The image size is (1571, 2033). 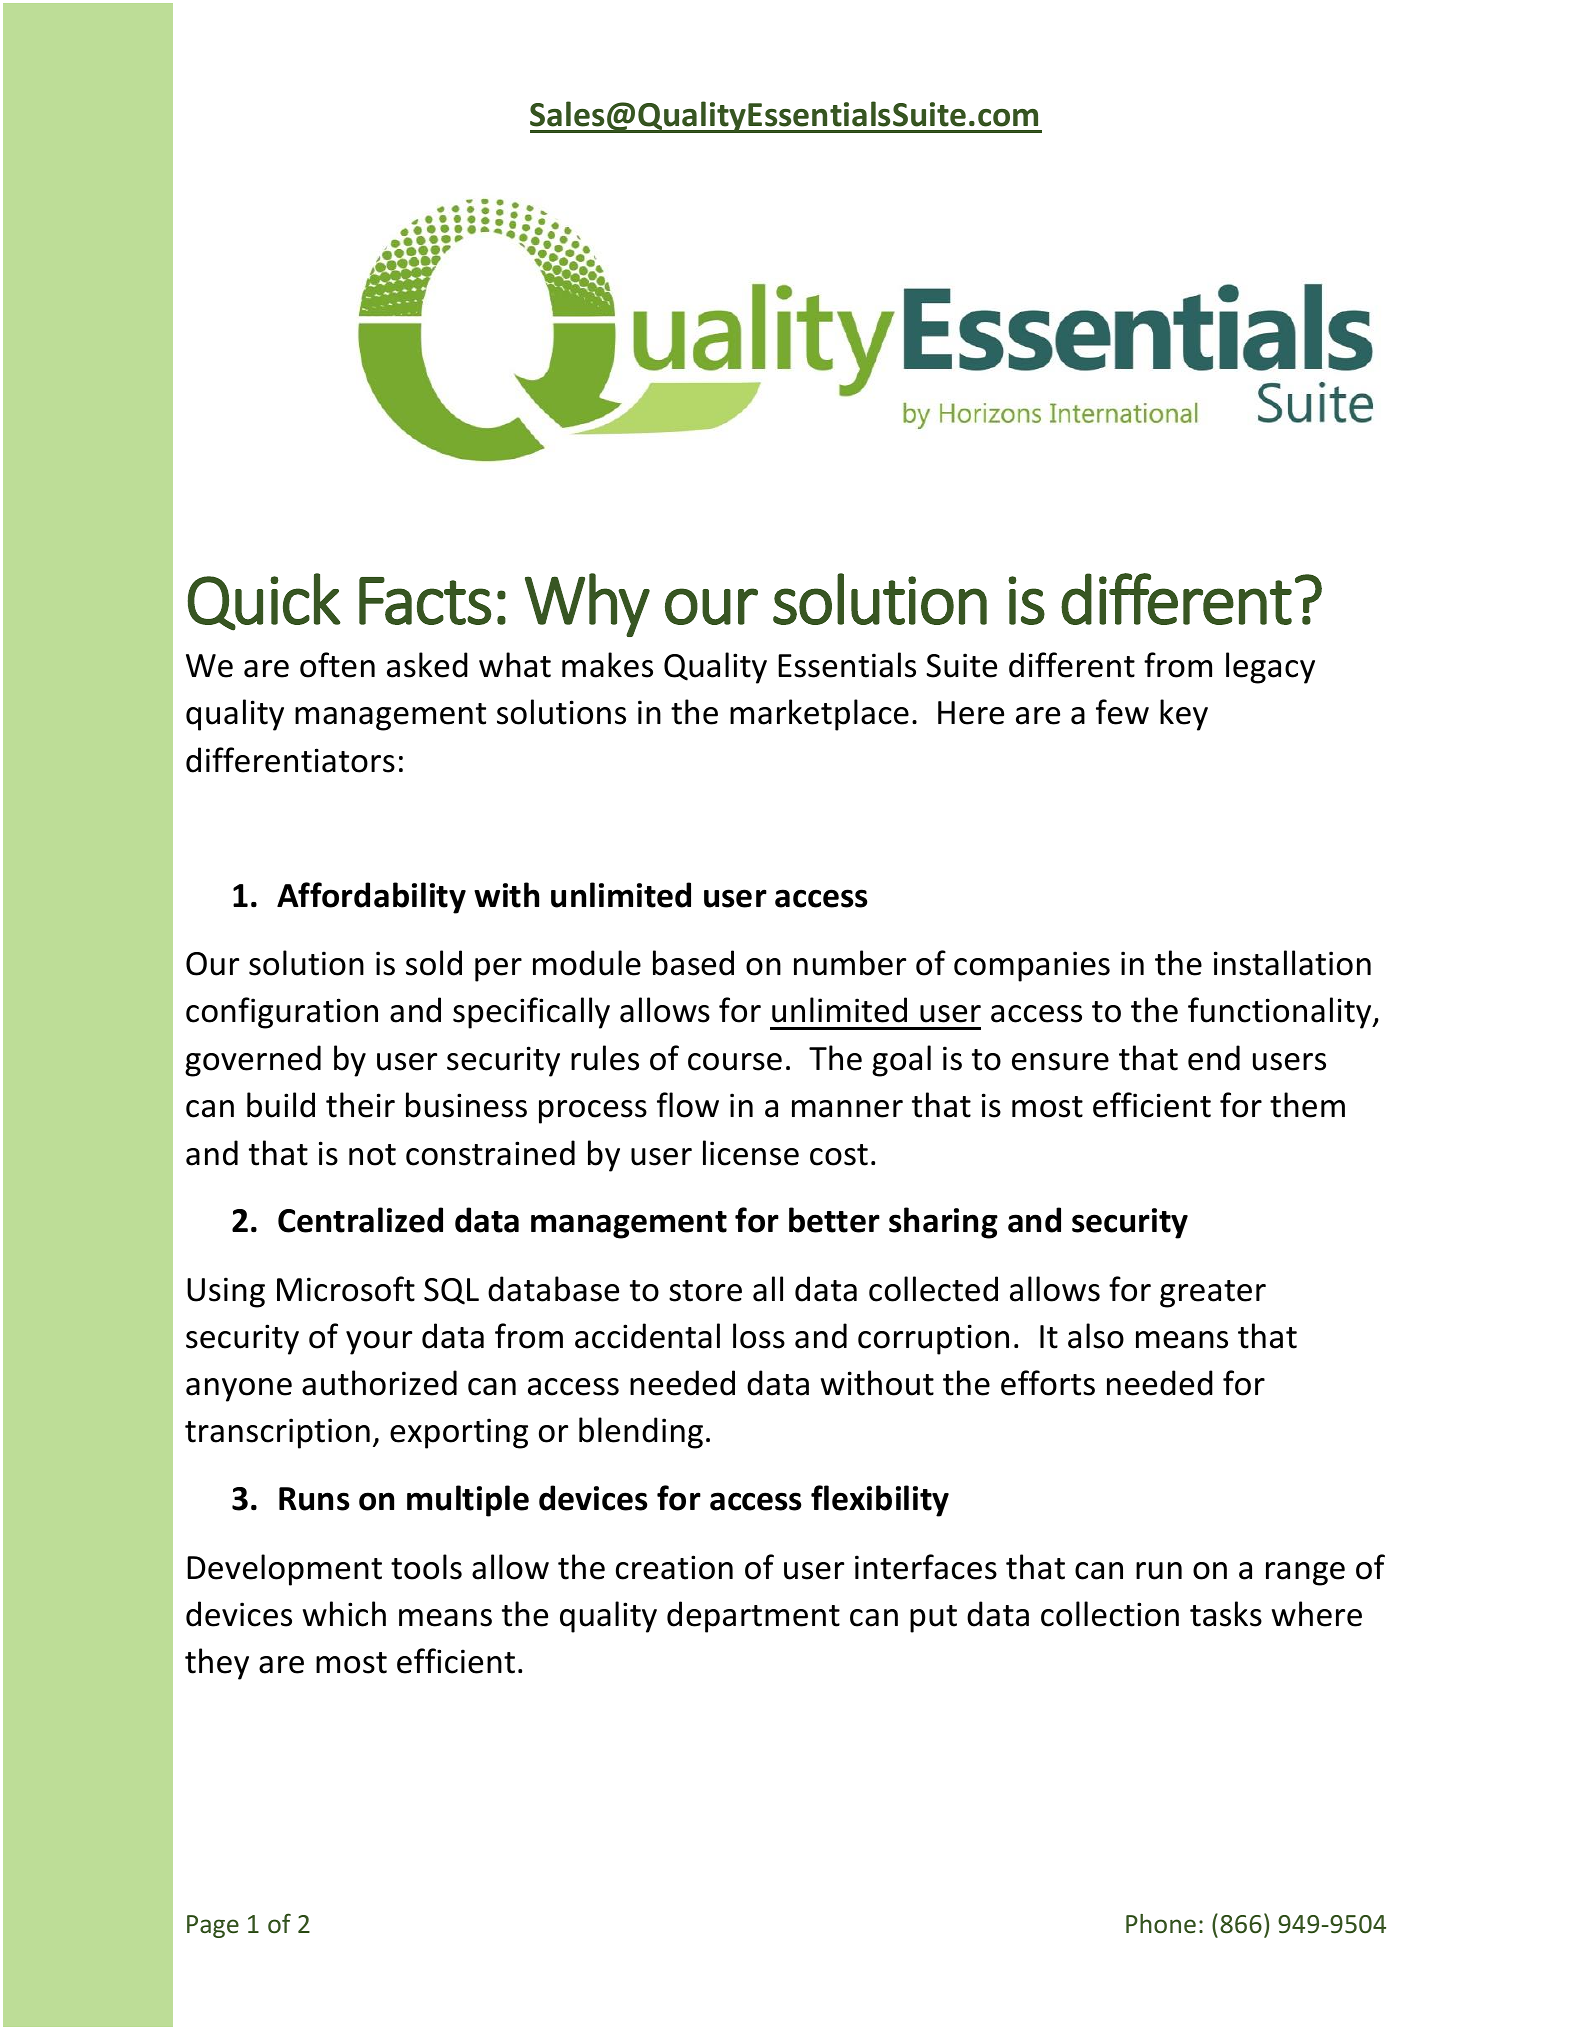 What do you see at coordinates (314, 1499) in the page?
I see `Runs` at bounding box center [314, 1499].
